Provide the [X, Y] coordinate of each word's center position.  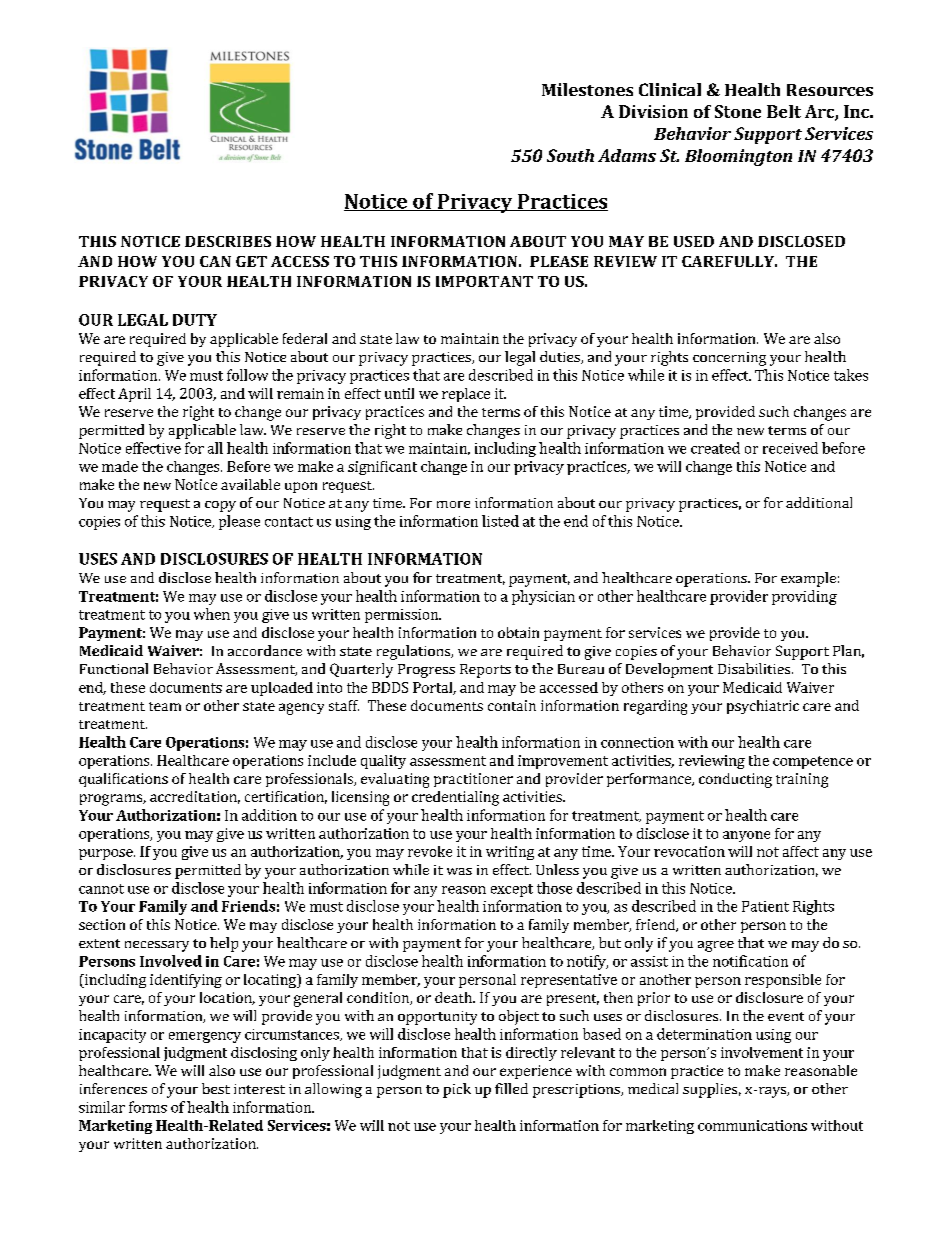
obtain [518, 632]
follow [247, 375]
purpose [107, 854]
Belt [784, 111]
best [216, 1088]
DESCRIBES [228, 241]
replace [466, 395]
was [459, 871]
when [212, 614]
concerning [729, 359]
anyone [746, 836]
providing [804, 597]
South [570, 155]
